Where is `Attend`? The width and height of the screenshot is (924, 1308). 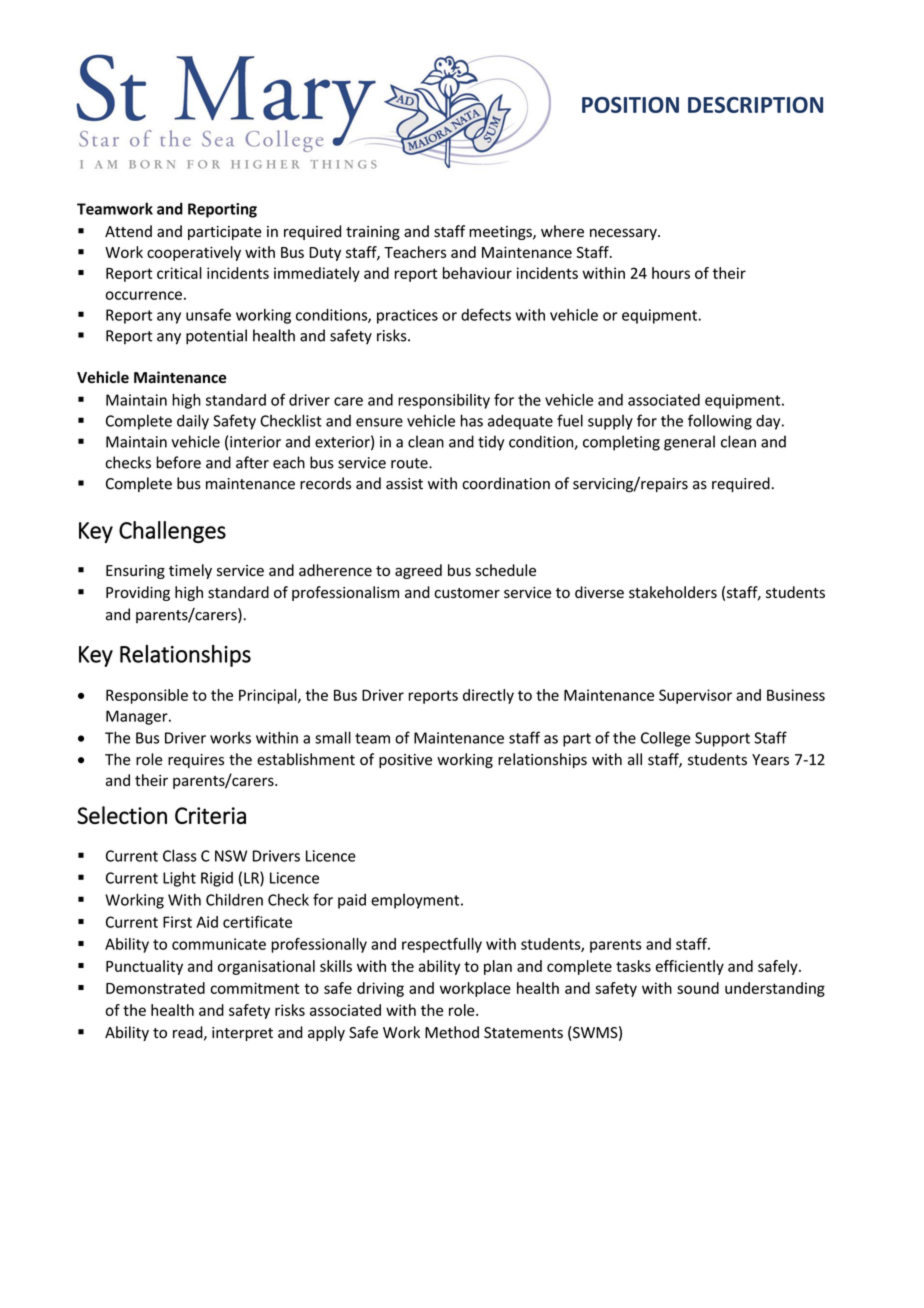 Attend is located at coordinates (128, 231).
